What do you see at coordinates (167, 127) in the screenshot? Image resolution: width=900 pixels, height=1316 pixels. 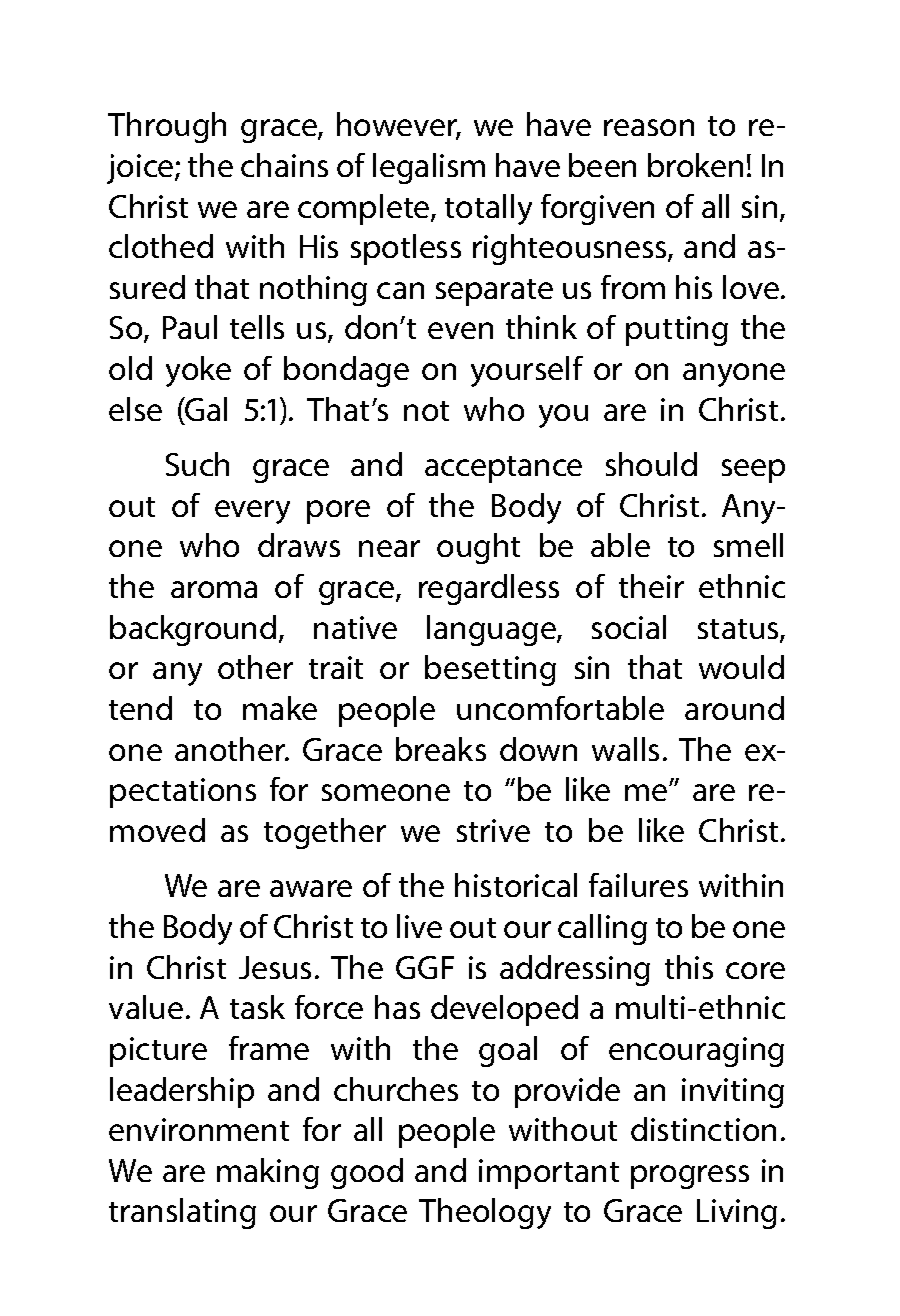 I see `Through` at bounding box center [167, 127].
